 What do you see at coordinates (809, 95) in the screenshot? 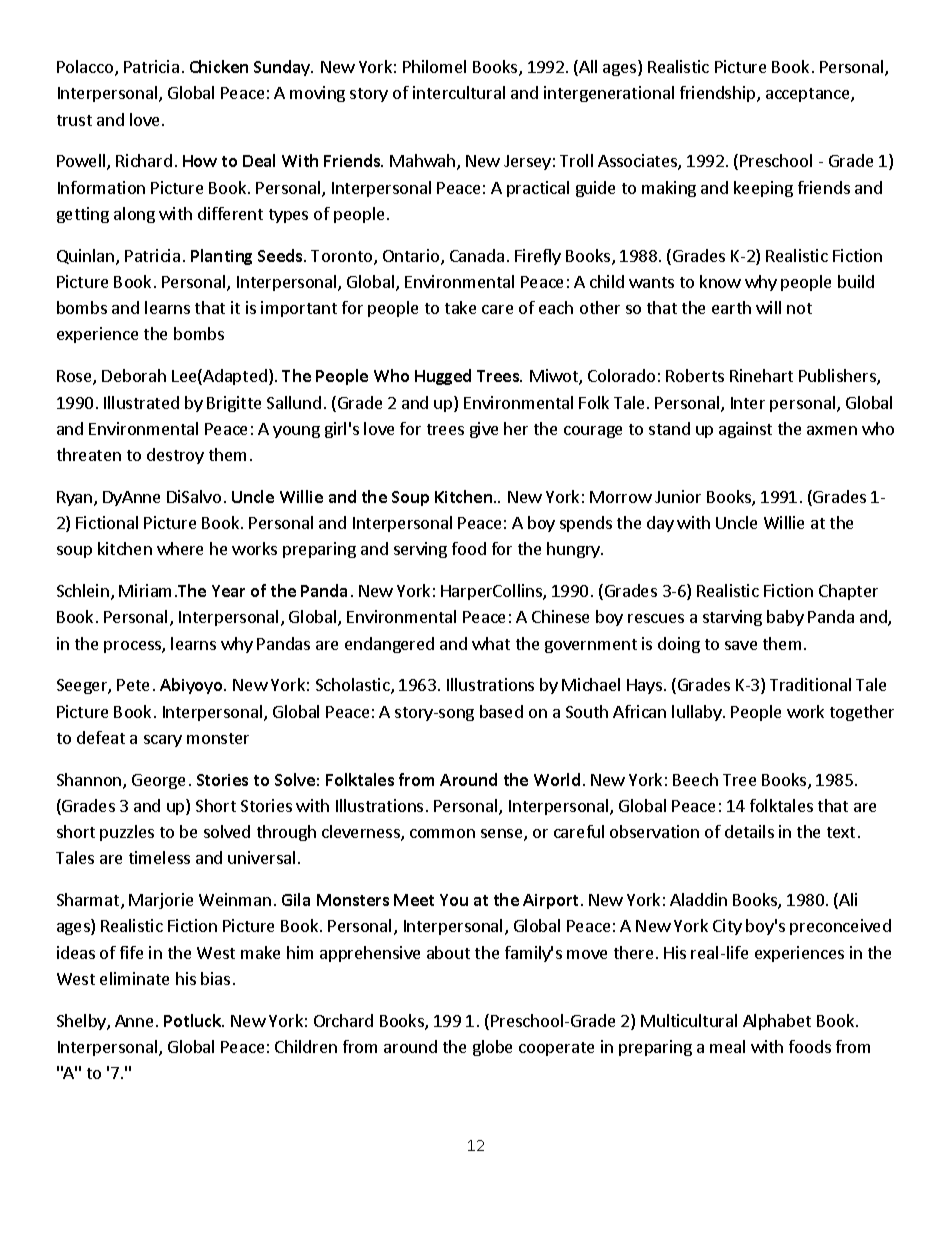
I see `acceptance` at bounding box center [809, 95].
